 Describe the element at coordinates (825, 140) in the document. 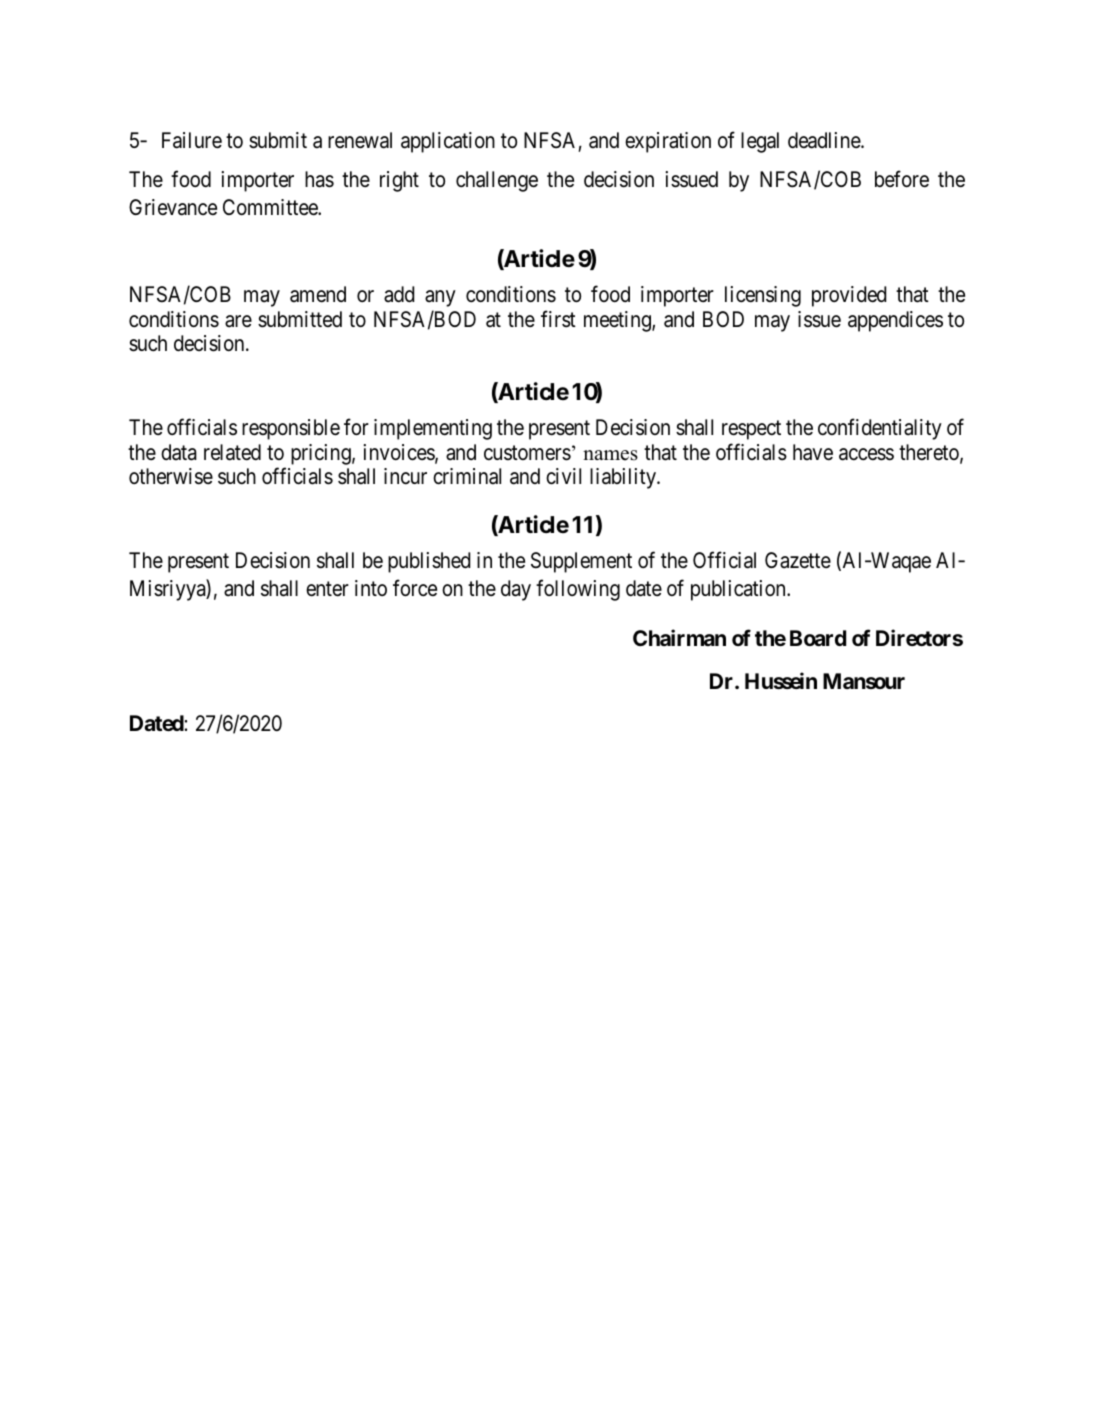

I see `deadline` at that location.
